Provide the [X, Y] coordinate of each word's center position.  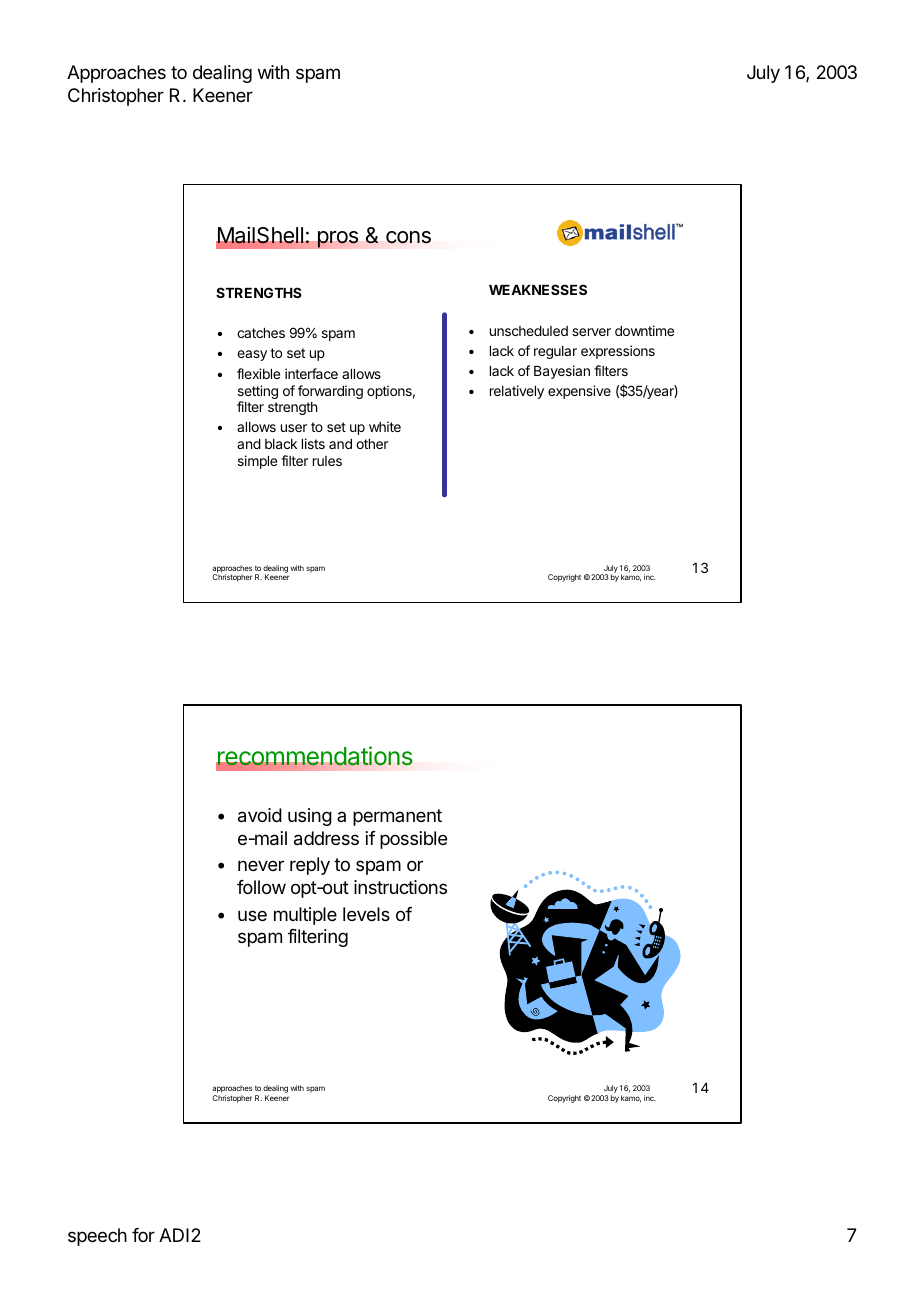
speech [97, 1237]
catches [261, 333]
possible [413, 840]
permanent [397, 817]
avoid [260, 815]
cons [408, 237]
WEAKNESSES [538, 289]
